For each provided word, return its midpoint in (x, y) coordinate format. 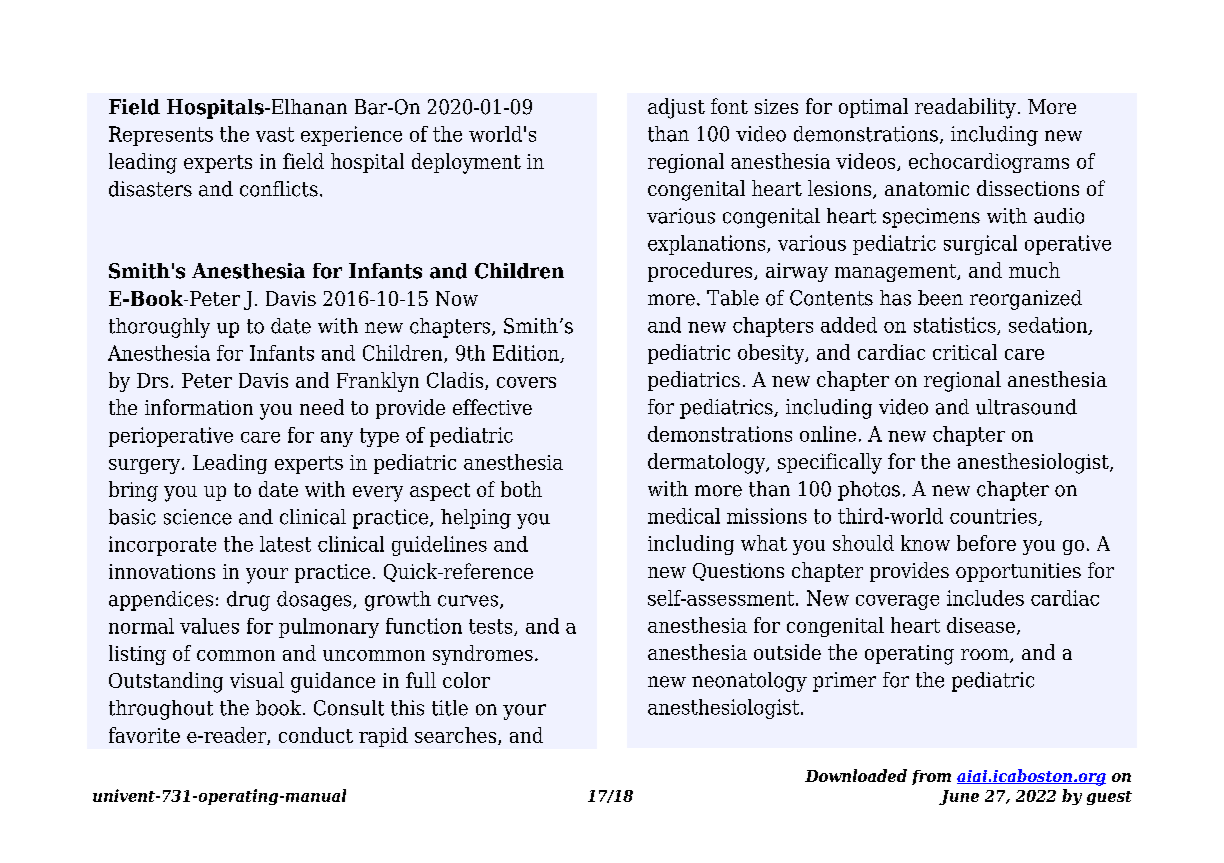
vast (275, 134)
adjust (676, 108)
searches (457, 736)
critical (965, 352)
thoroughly (159, 328)
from (931, 777)
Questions (738, 572)
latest (285, 544)
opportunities (1018, 572)
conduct (316, 735)
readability (965, 108)
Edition (527, 354)
